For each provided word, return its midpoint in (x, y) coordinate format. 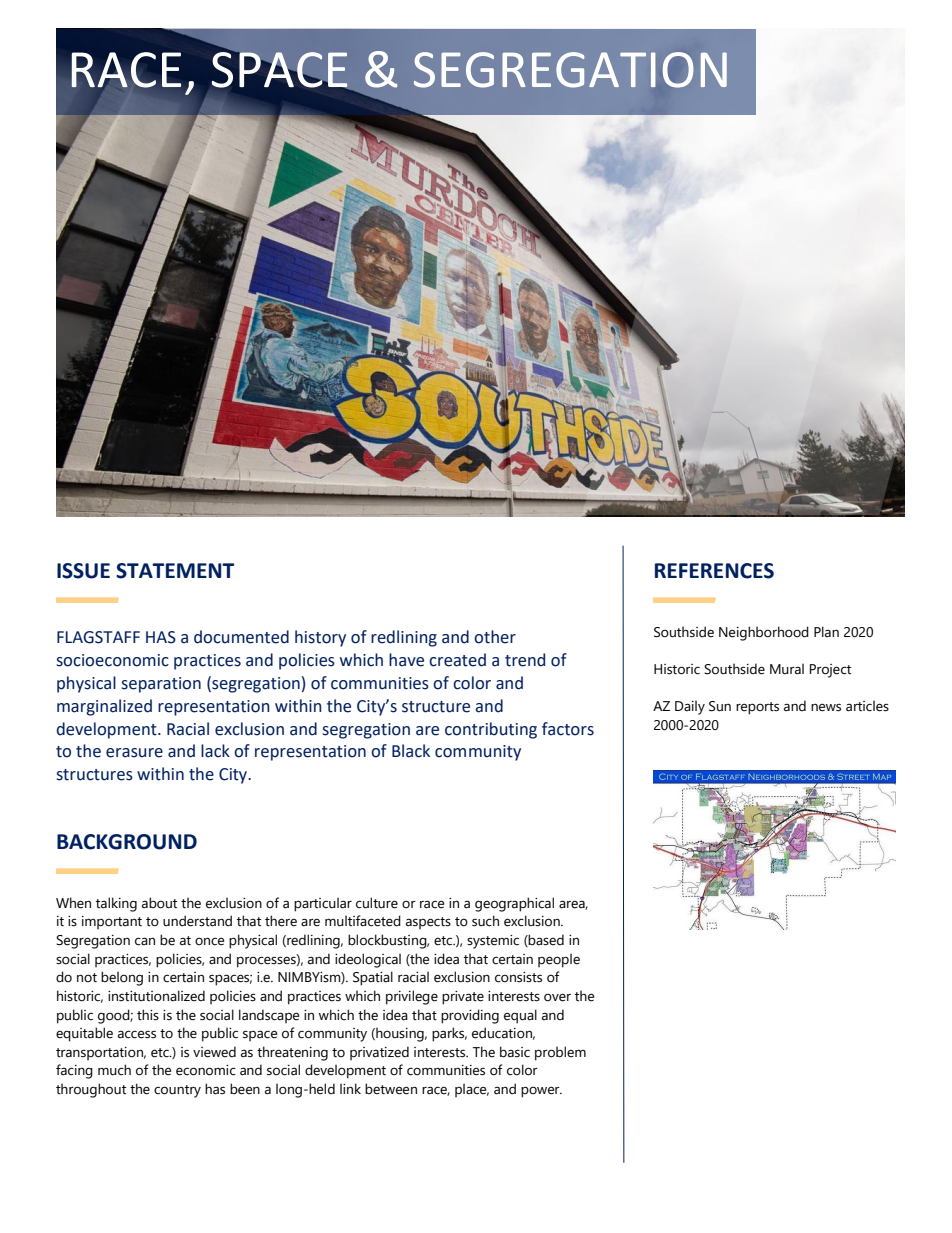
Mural (787, 669)
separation (161, 685)
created (457, 660)
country (177, 1091)
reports (757, 708)
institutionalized (156, 996)
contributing (491, 730)
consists (518, 977)
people (559, 960)
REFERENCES (714, 571)
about (159, 903)
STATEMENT (175, 571)
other (495, 637)
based (545, 940)
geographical (514, 904)
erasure (134, 753)
